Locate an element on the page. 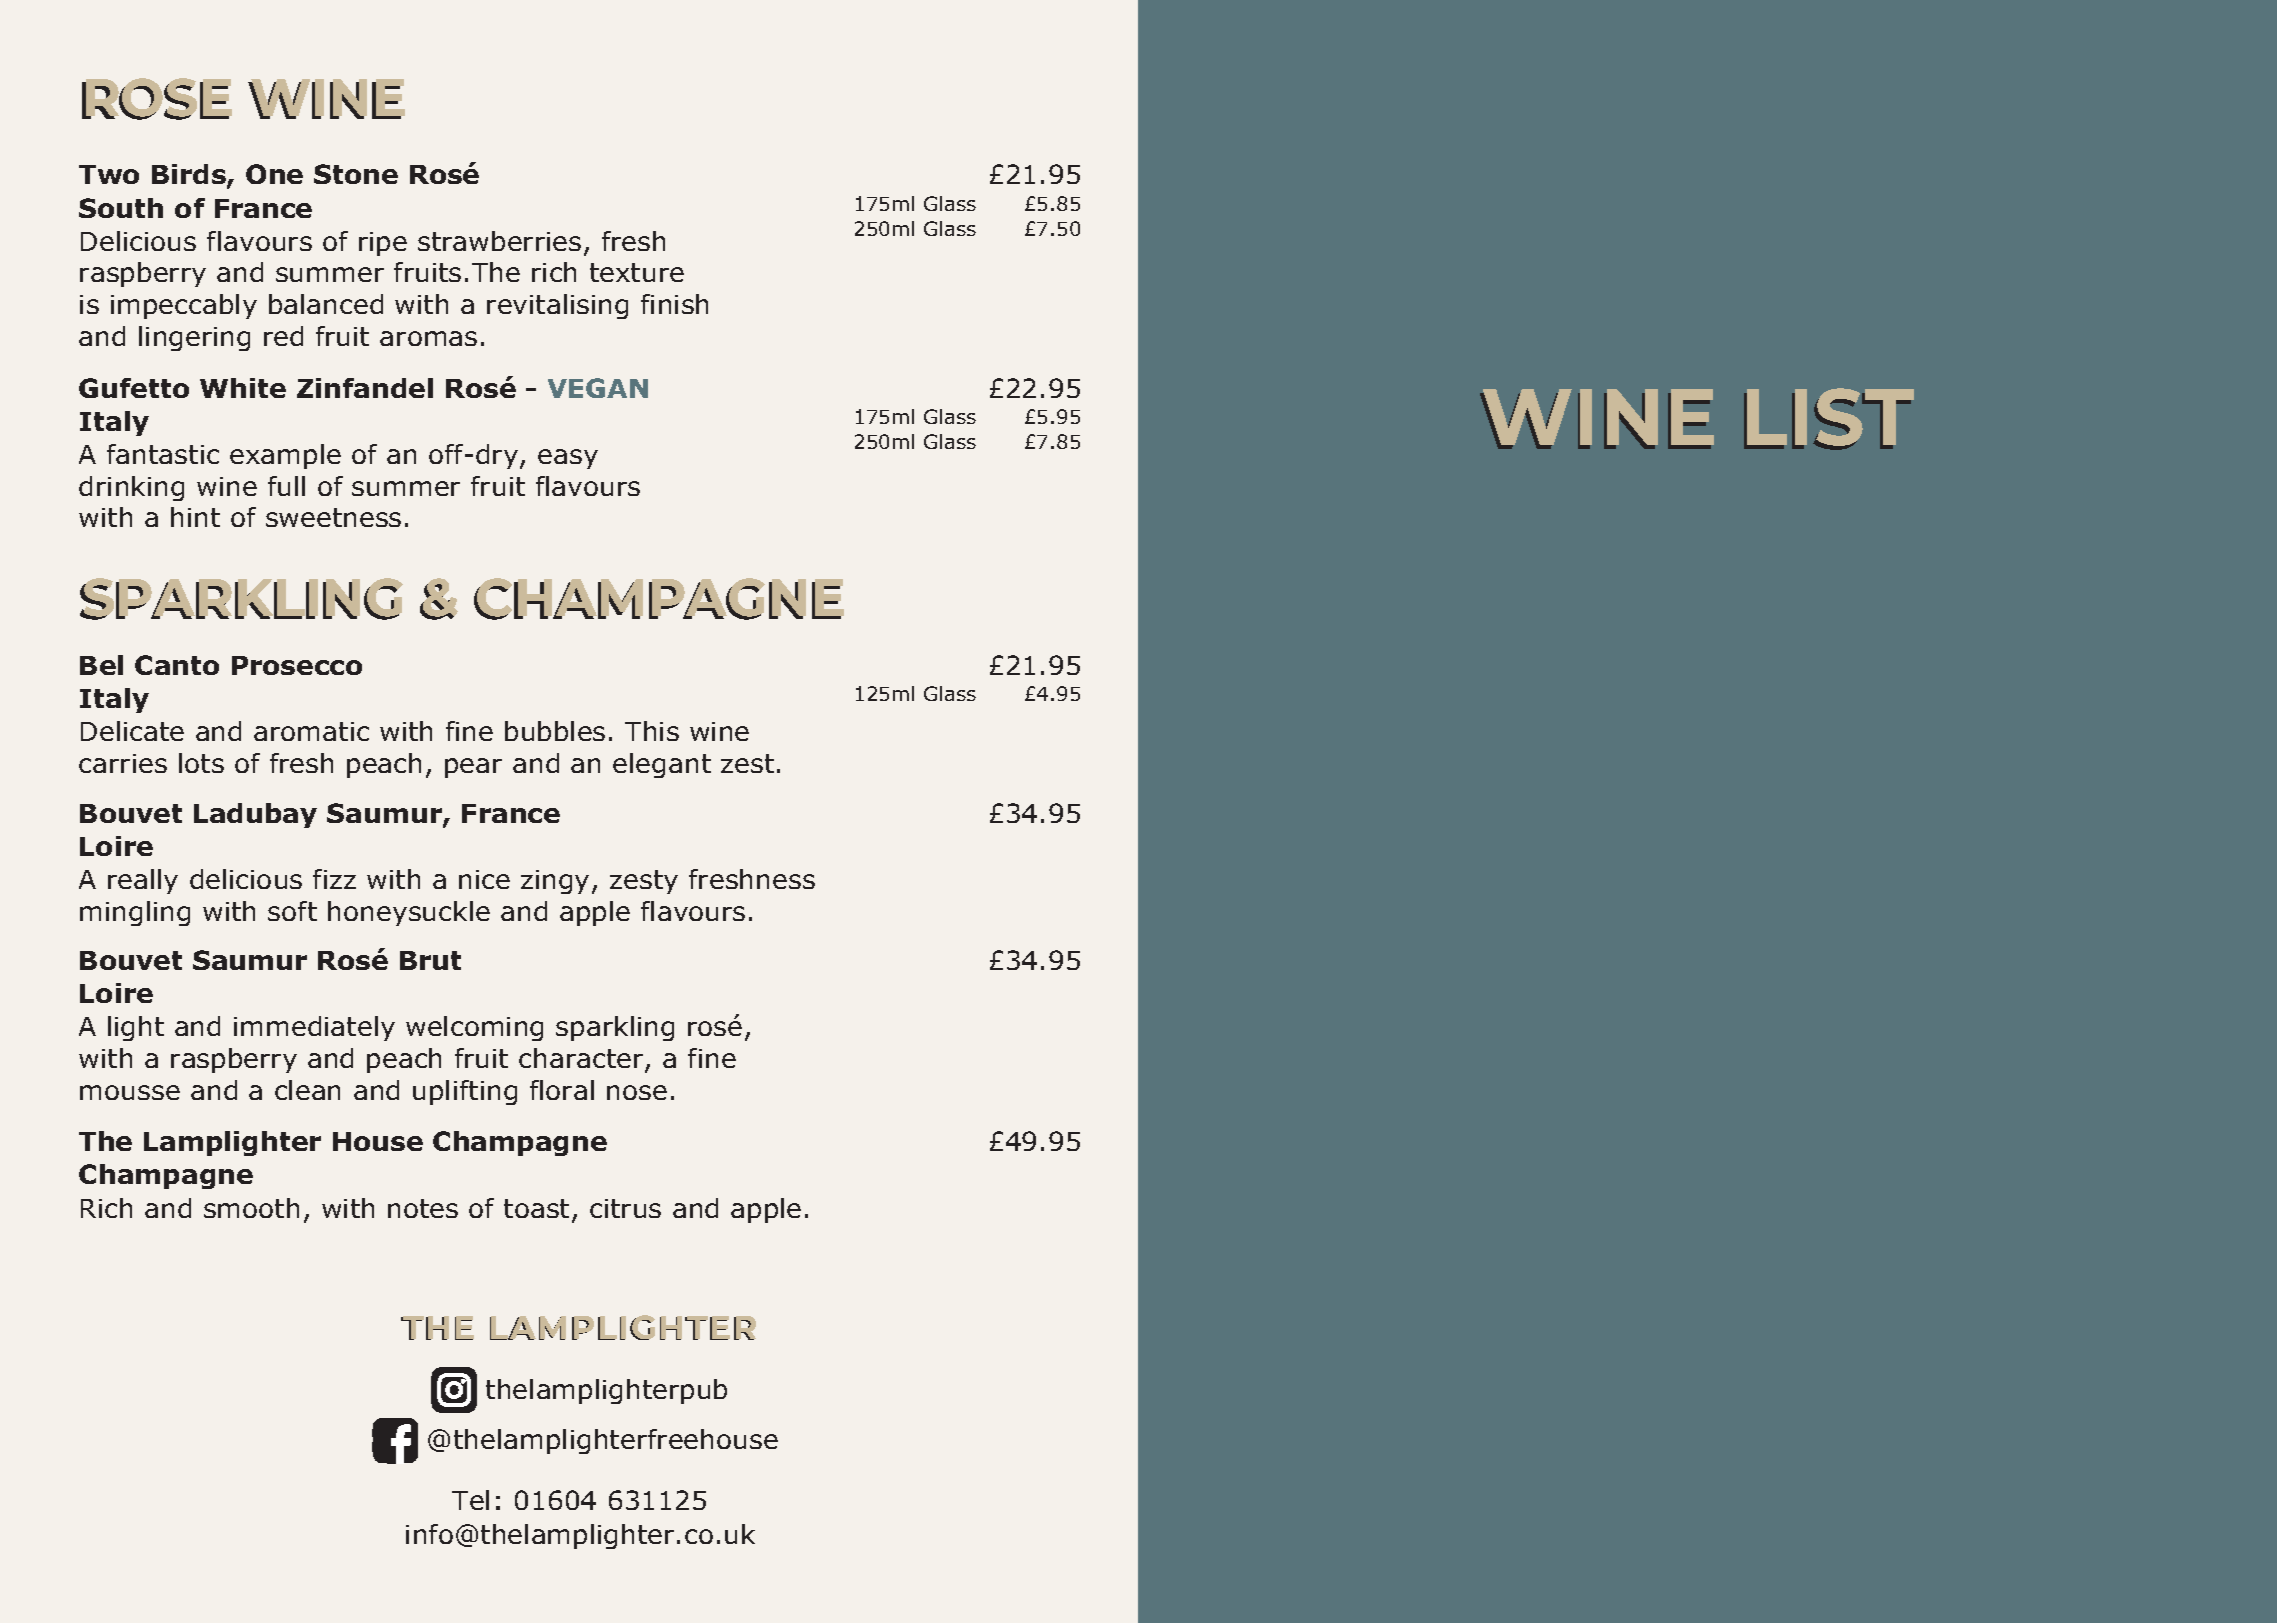  ripe is located at coordinates (383, 244).
